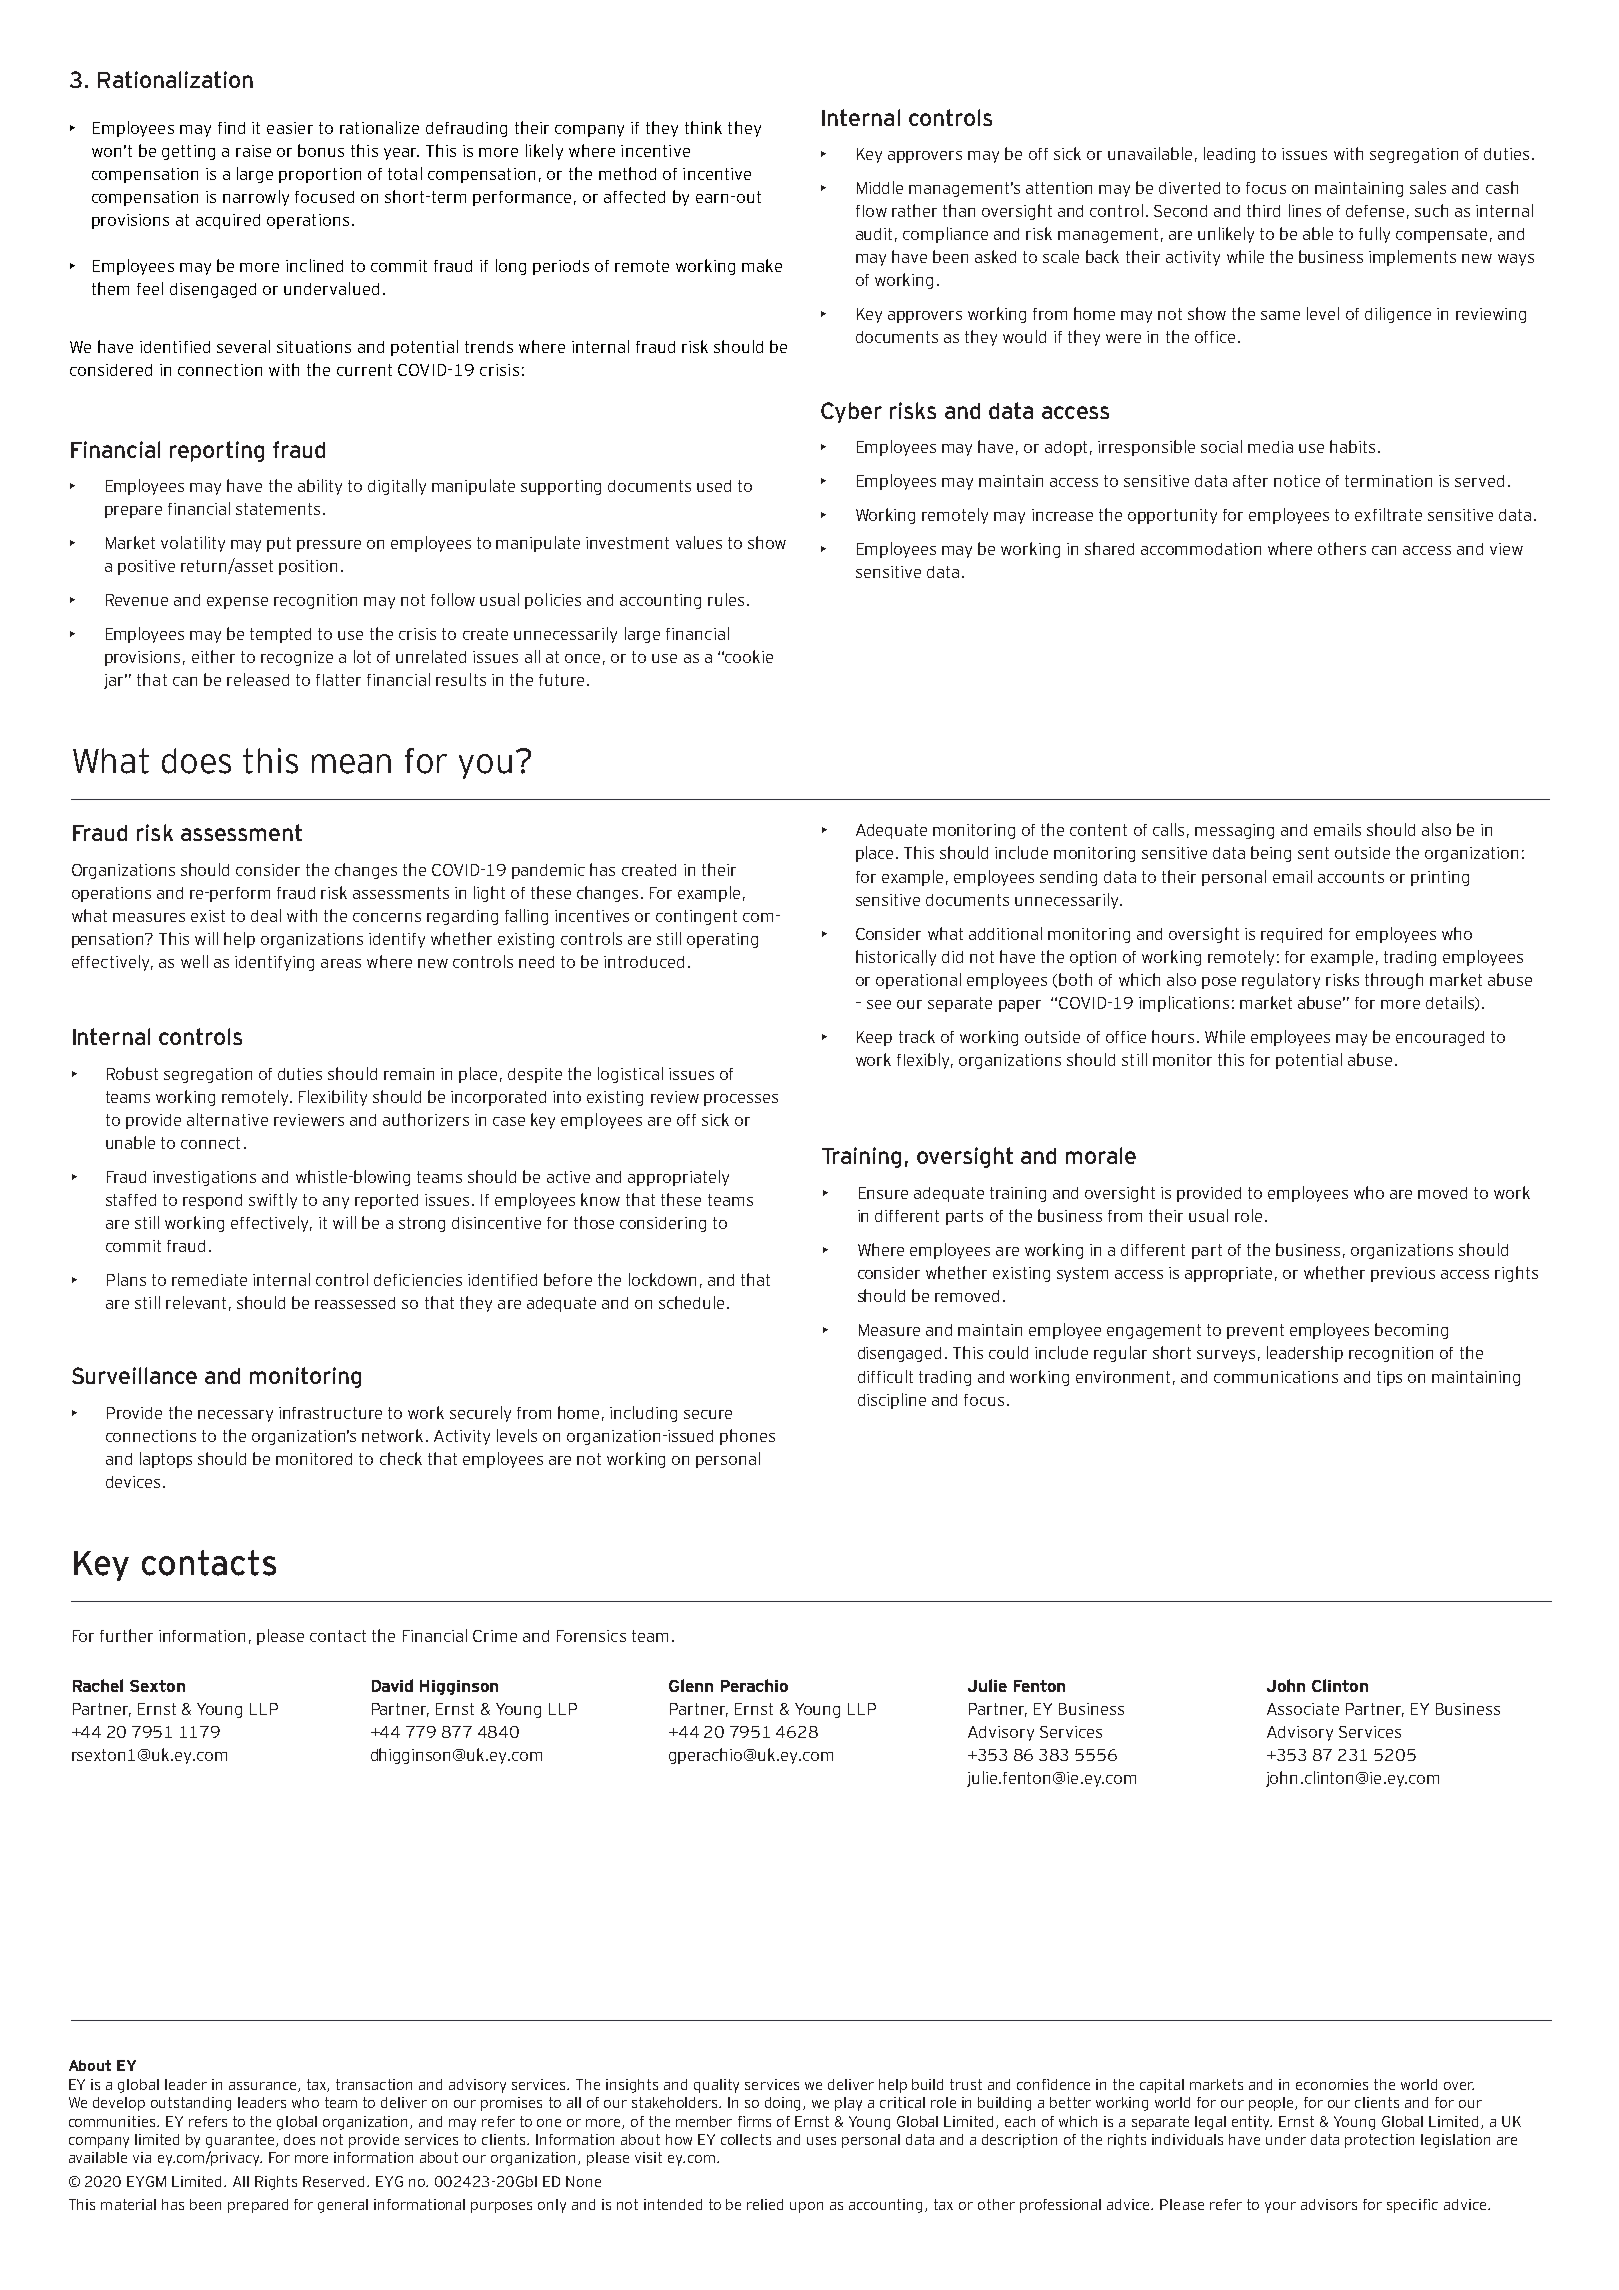 The image size is (1619, 2290). What do you see at coordinates (1375, 211) in the image?
I see `defense` at bounding box center [1375, 211].
